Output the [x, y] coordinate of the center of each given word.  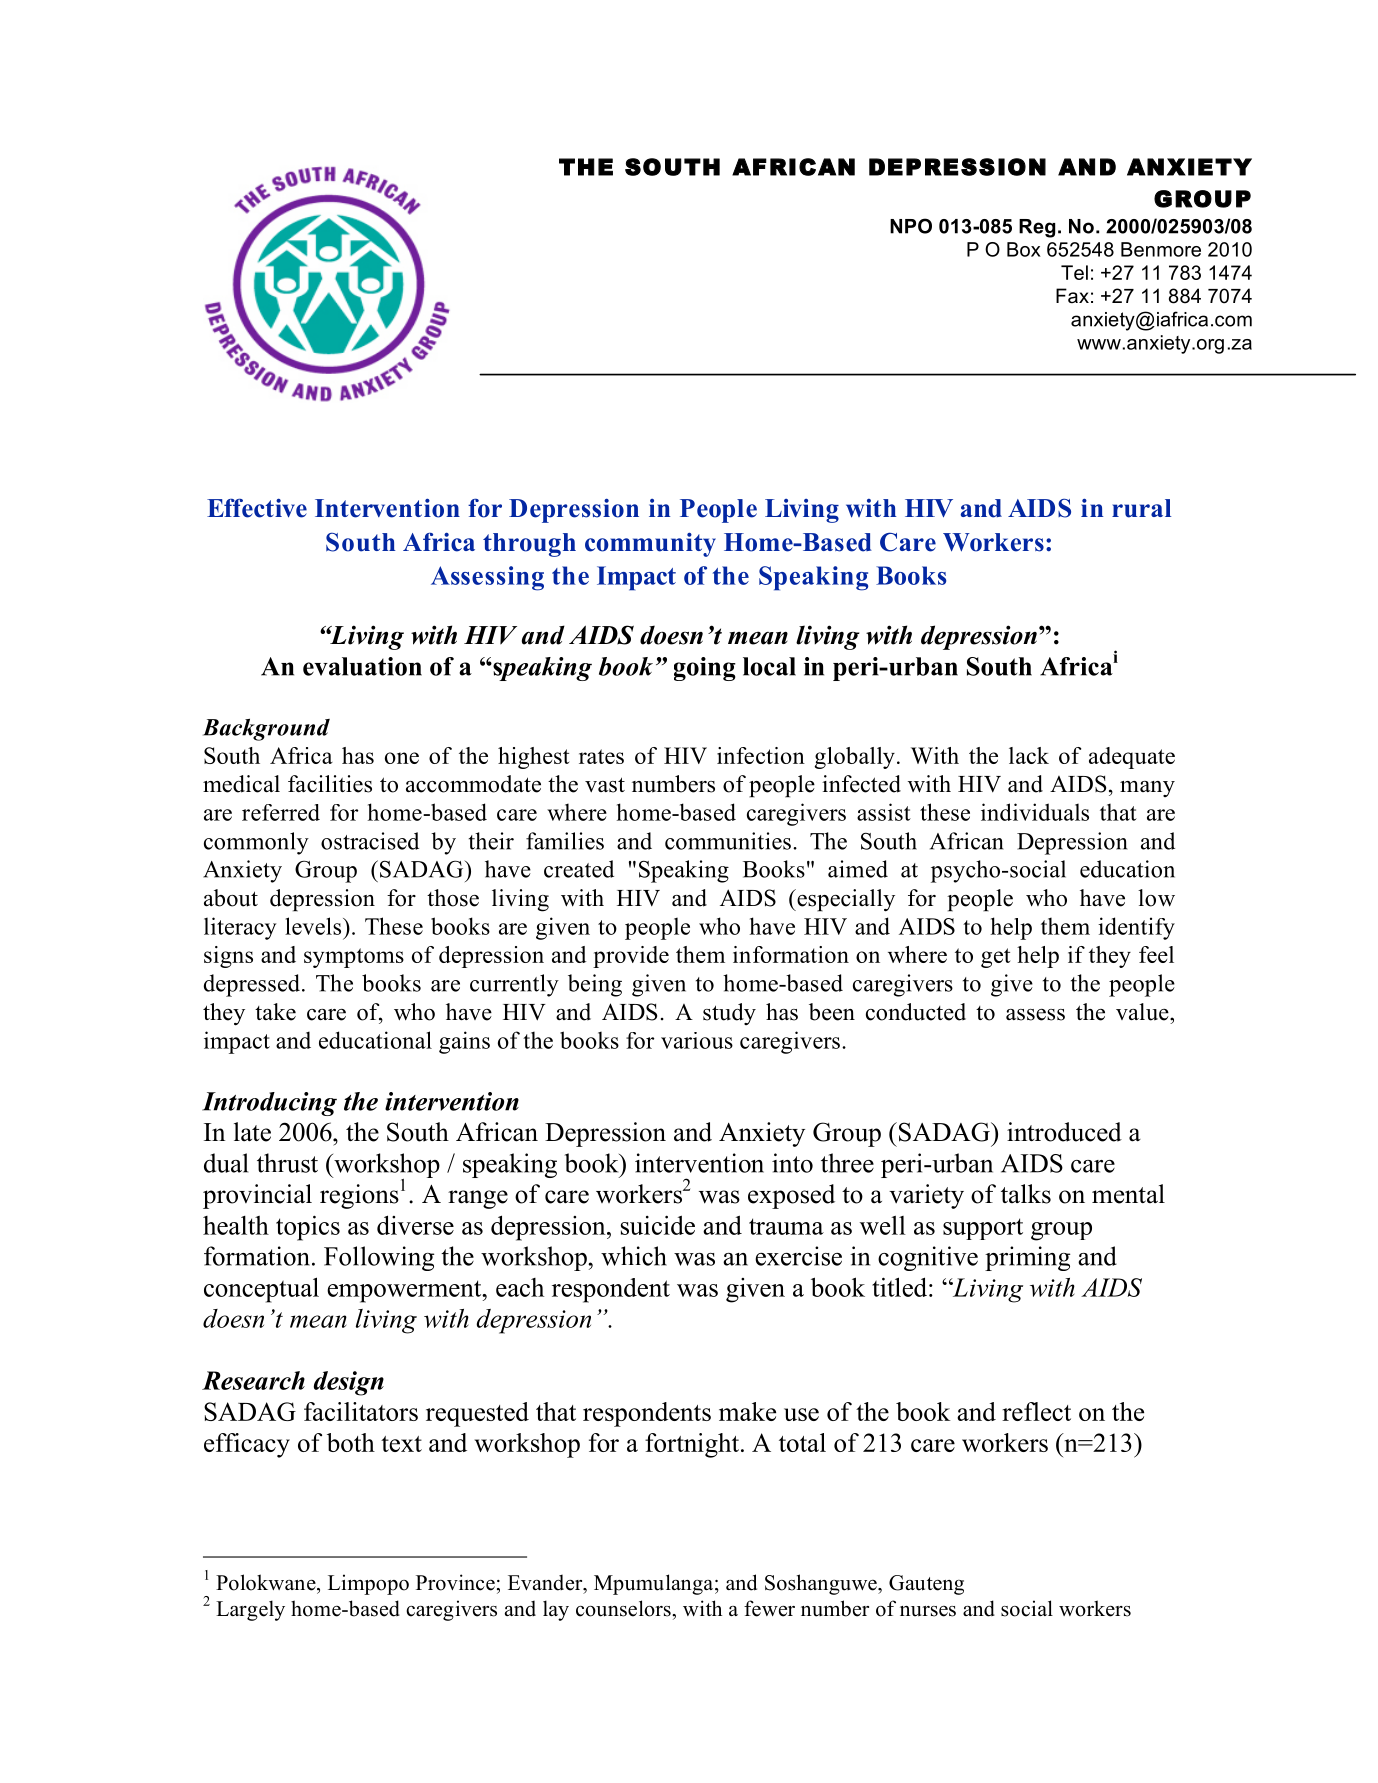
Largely [250, 1610]
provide [631, 957]
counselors [624, 1608]
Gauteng [926, 1585]
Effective [257, 508]
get [995, 958]
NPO [911, 226]
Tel [1074, 272]
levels [314, 926]
